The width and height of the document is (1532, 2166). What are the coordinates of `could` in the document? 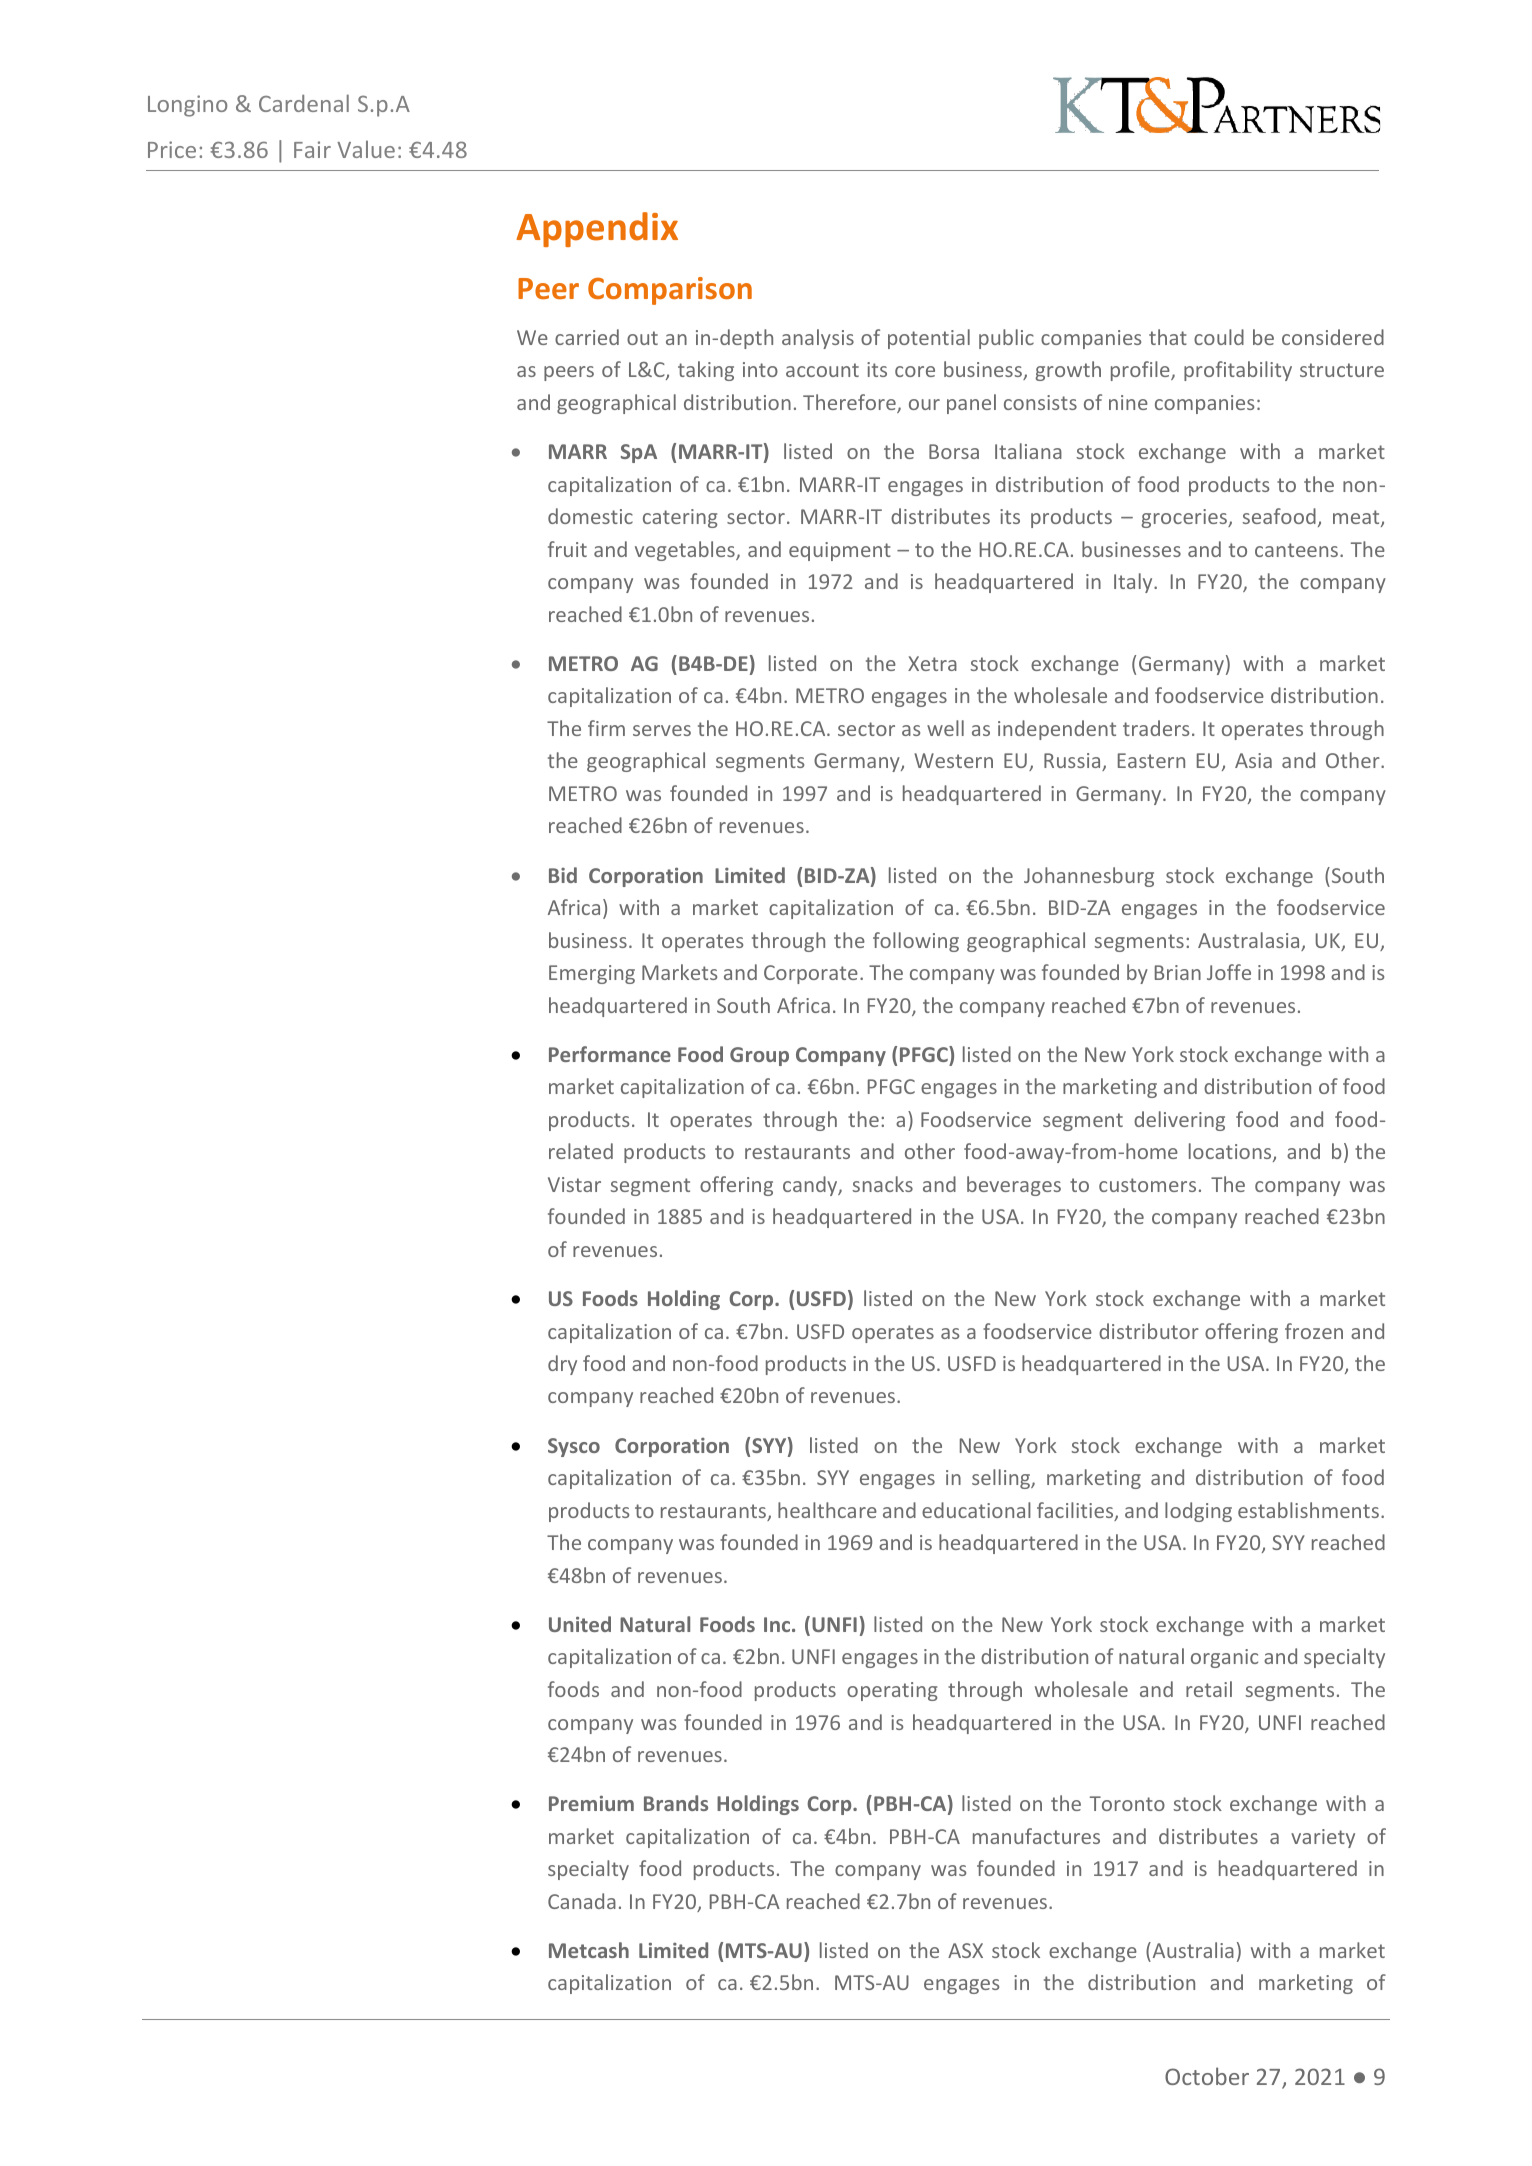 It's located at (1219, 337).
